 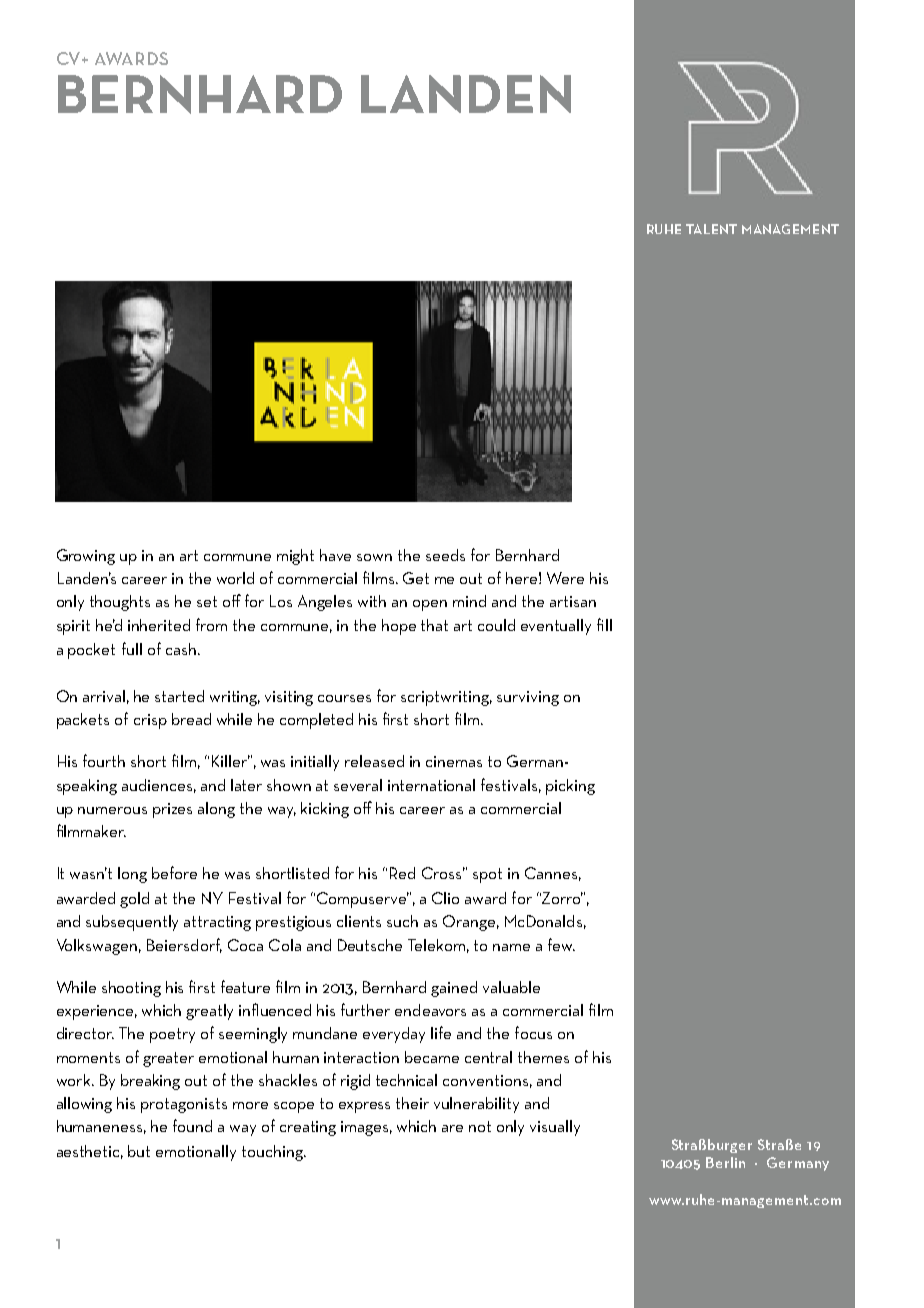 What do you see at coordinates (565, 578) in the screenshot?
I see `Were` at bounding box center [565, 578].
